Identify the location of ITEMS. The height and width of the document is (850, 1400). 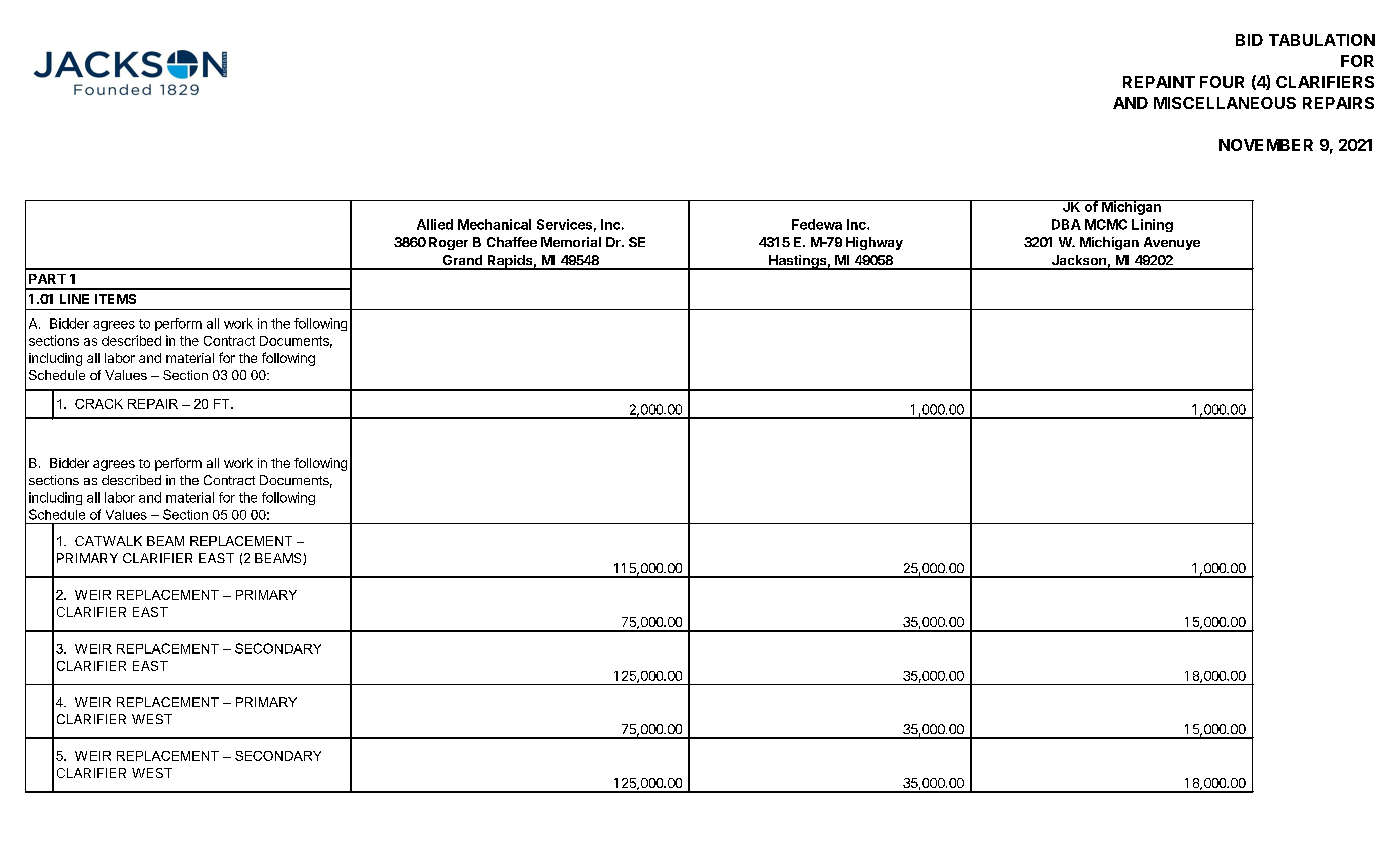
(115, 299).
